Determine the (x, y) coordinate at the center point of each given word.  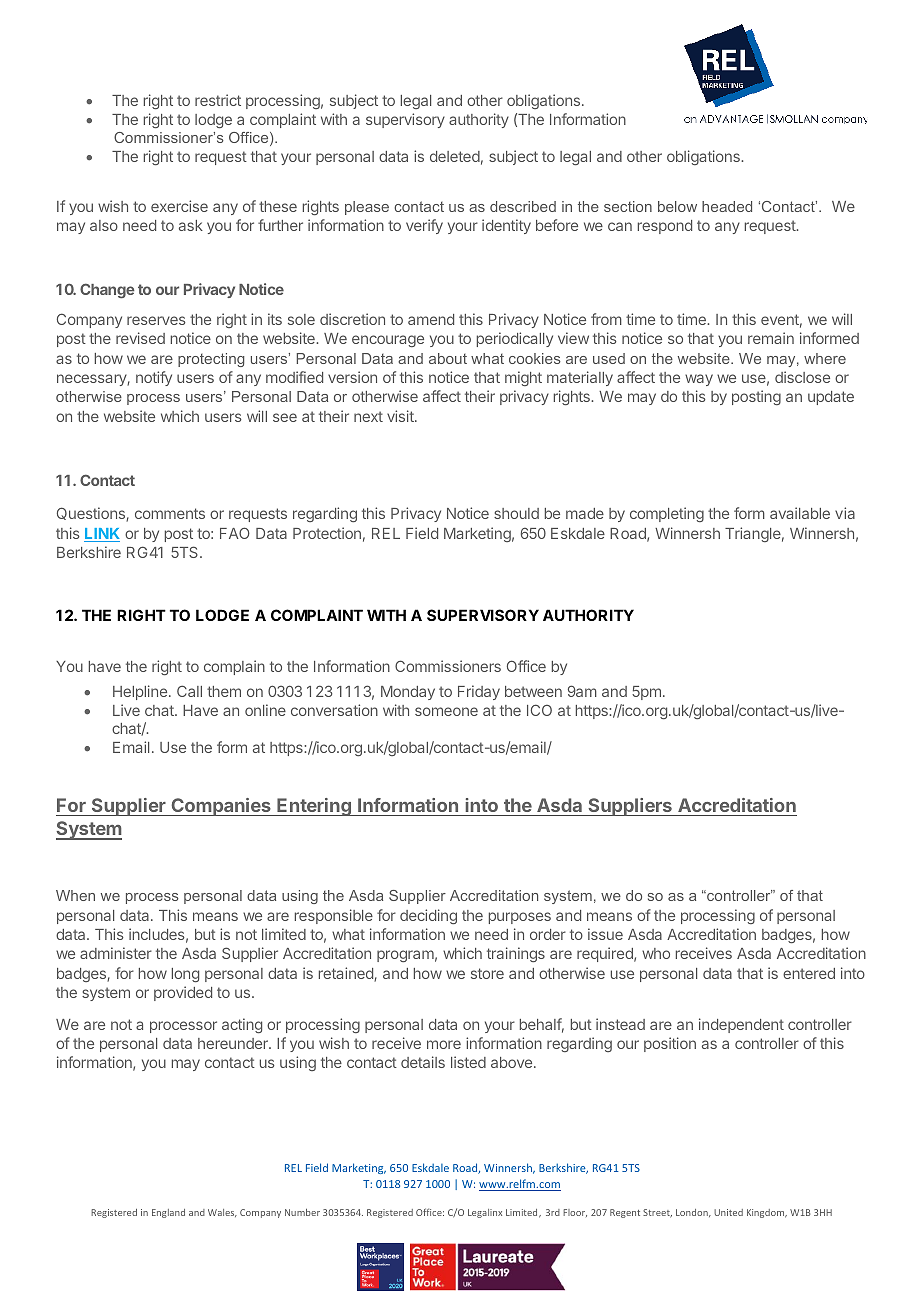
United (728, 1212)
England (168, 1213)
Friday (479, 692)
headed (727, 206)
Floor (575, 1213)
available (800, 513)
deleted (455, 156)
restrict (218, 100)
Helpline (141, 692)
